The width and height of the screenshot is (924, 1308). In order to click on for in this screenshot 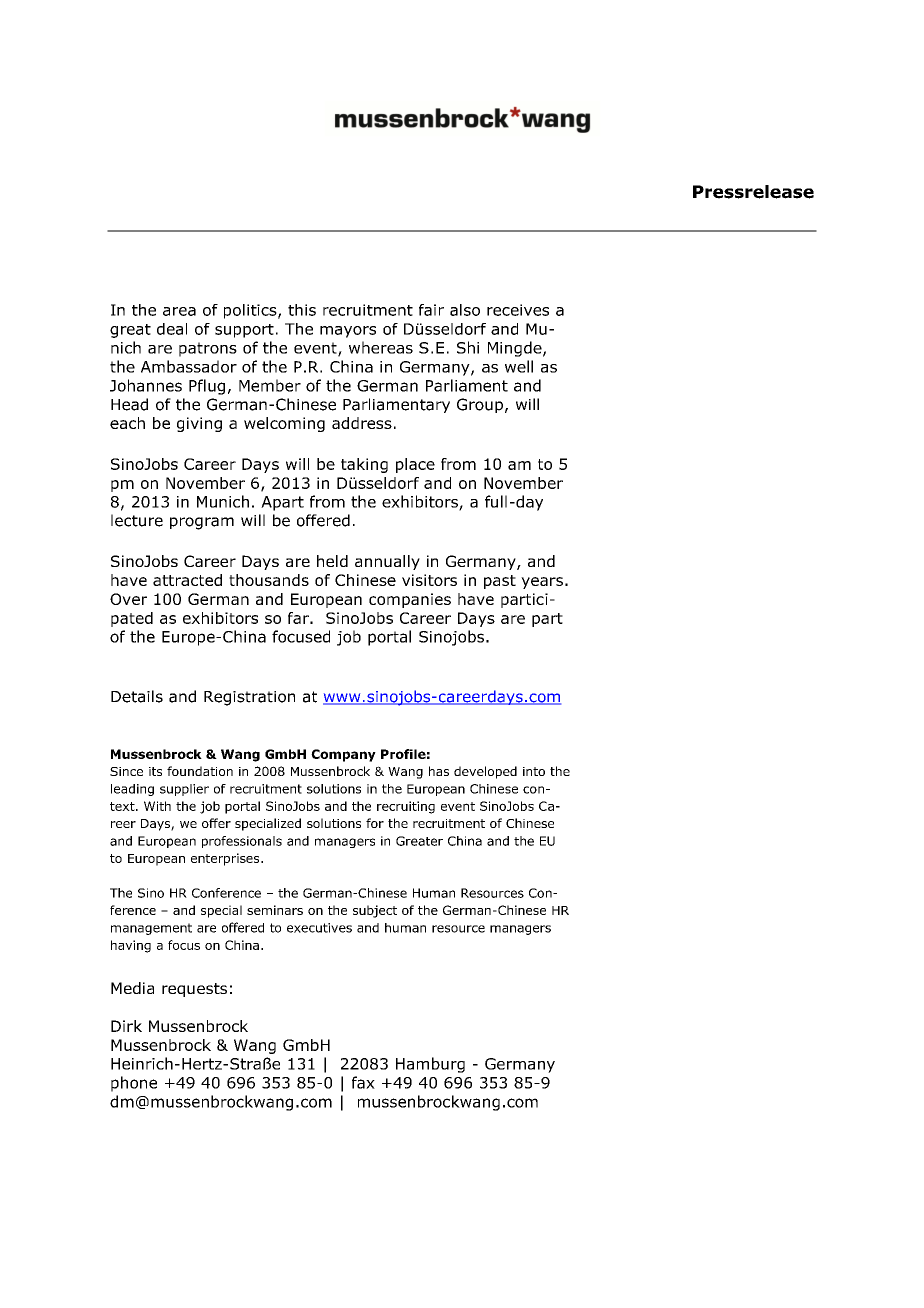, I will do `click(375, 823)`.
